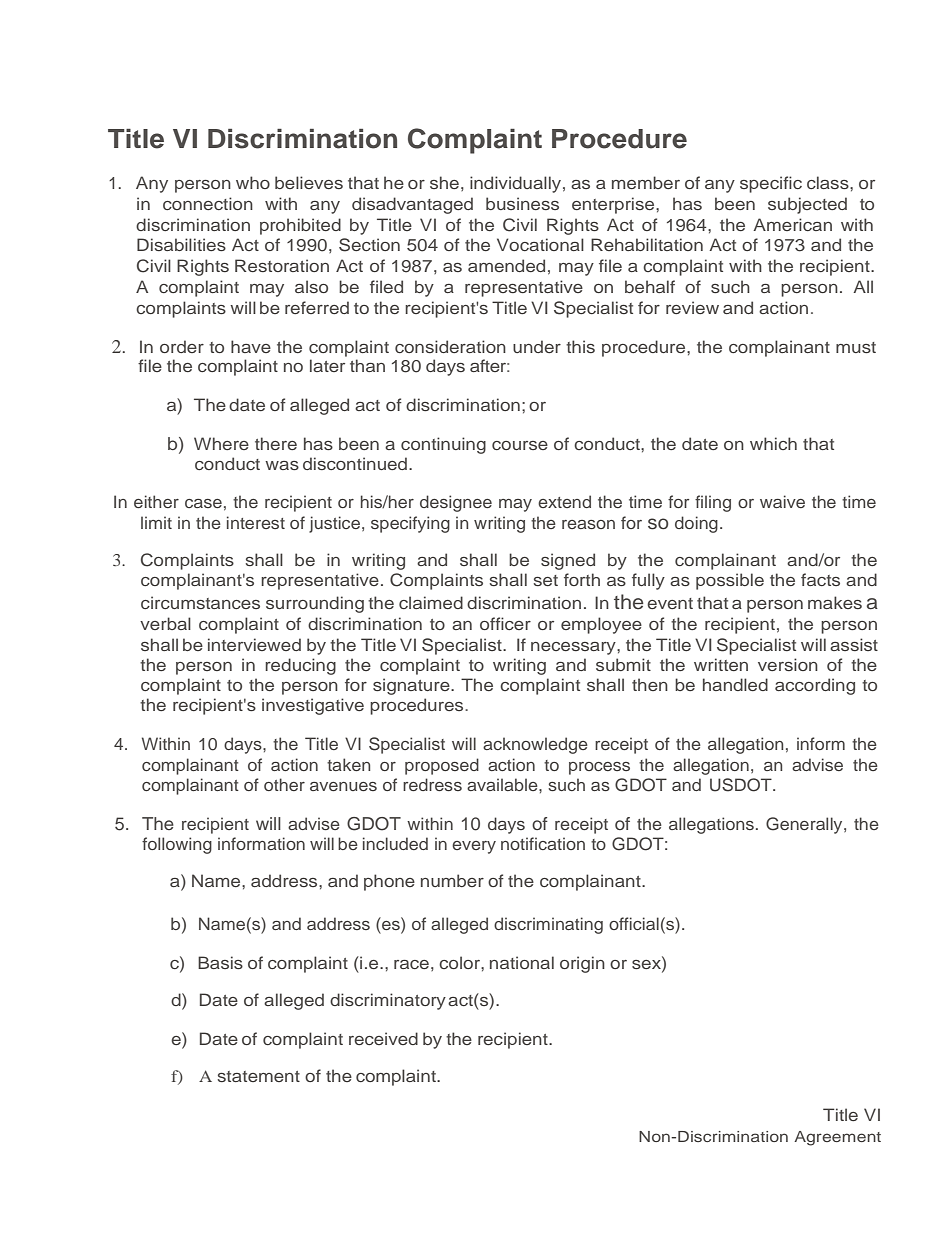 The height and width of the document is (1233, 952). What do you see at coordinates (254, 644) in the document?
I see `interviewed` at bounding box center [254, 644].
